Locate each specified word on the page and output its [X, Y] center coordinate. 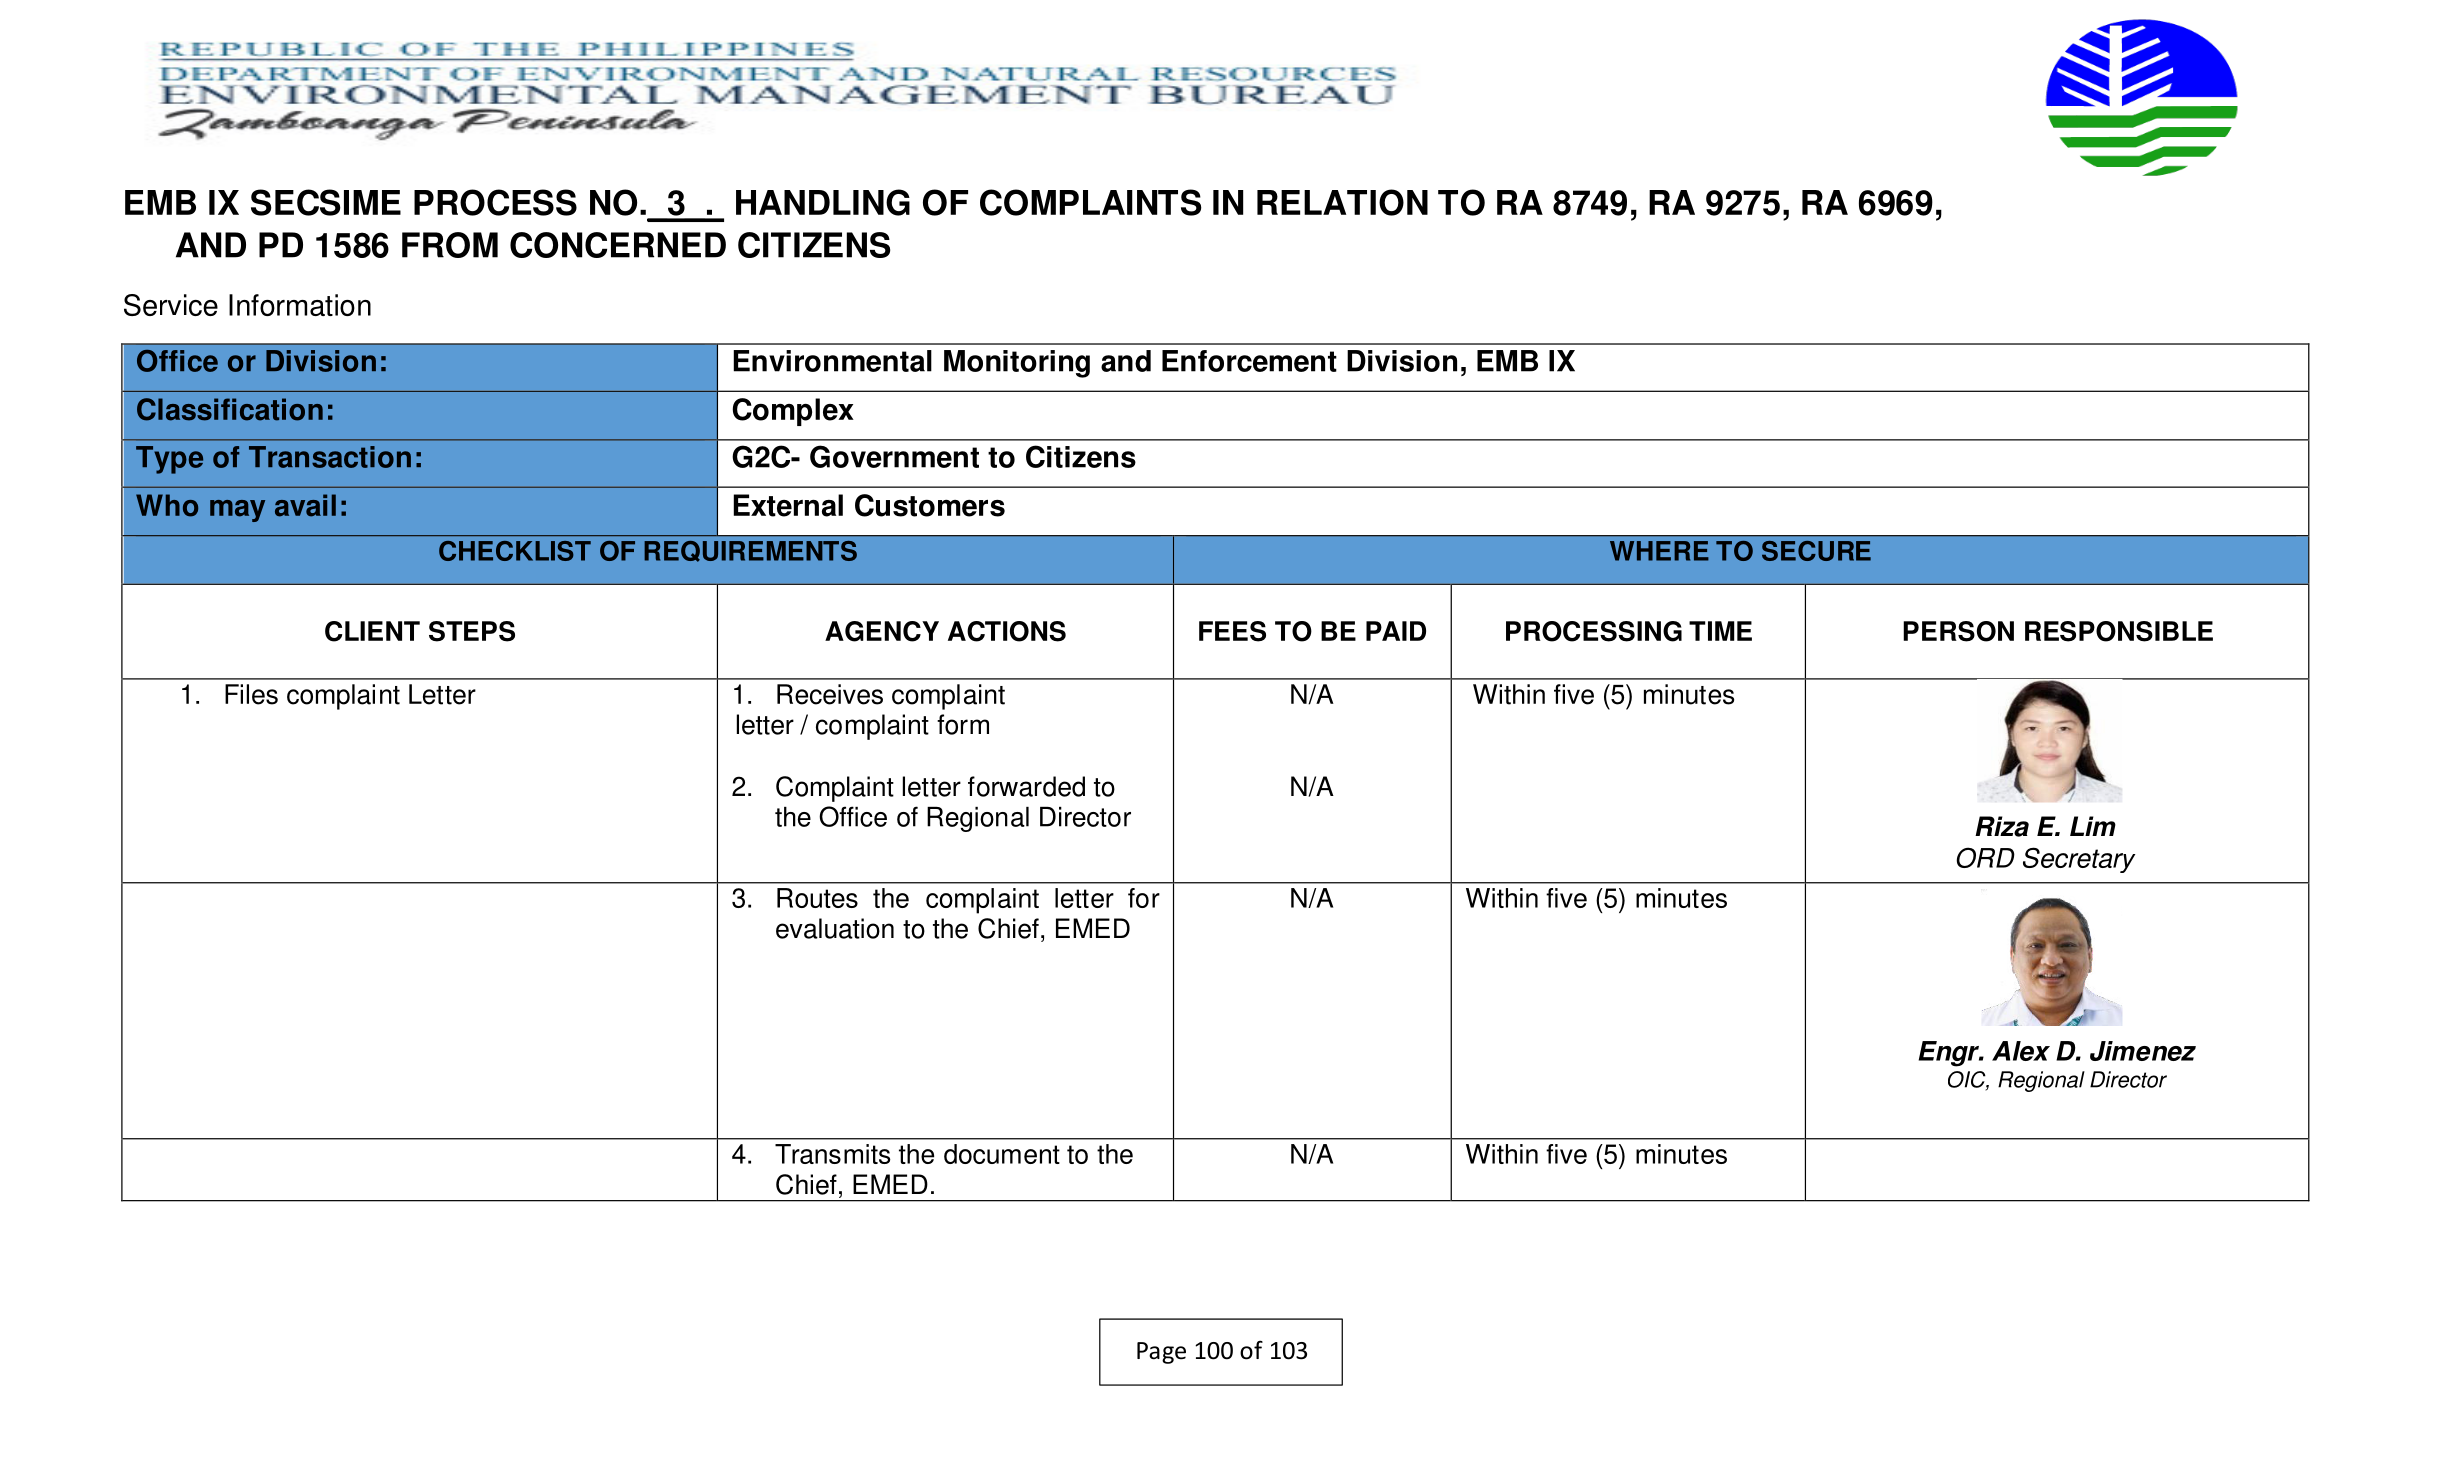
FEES [1232, 631]
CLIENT [372, 631]
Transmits [833, 1154]
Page [1161, 1353]
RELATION [1342, 202]
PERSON [1958, 631]
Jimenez [2143, 1051]
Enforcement [1249, 361]
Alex [2021, 1051]
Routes [817, 898]
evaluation [835, 928]
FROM [450, 245]
